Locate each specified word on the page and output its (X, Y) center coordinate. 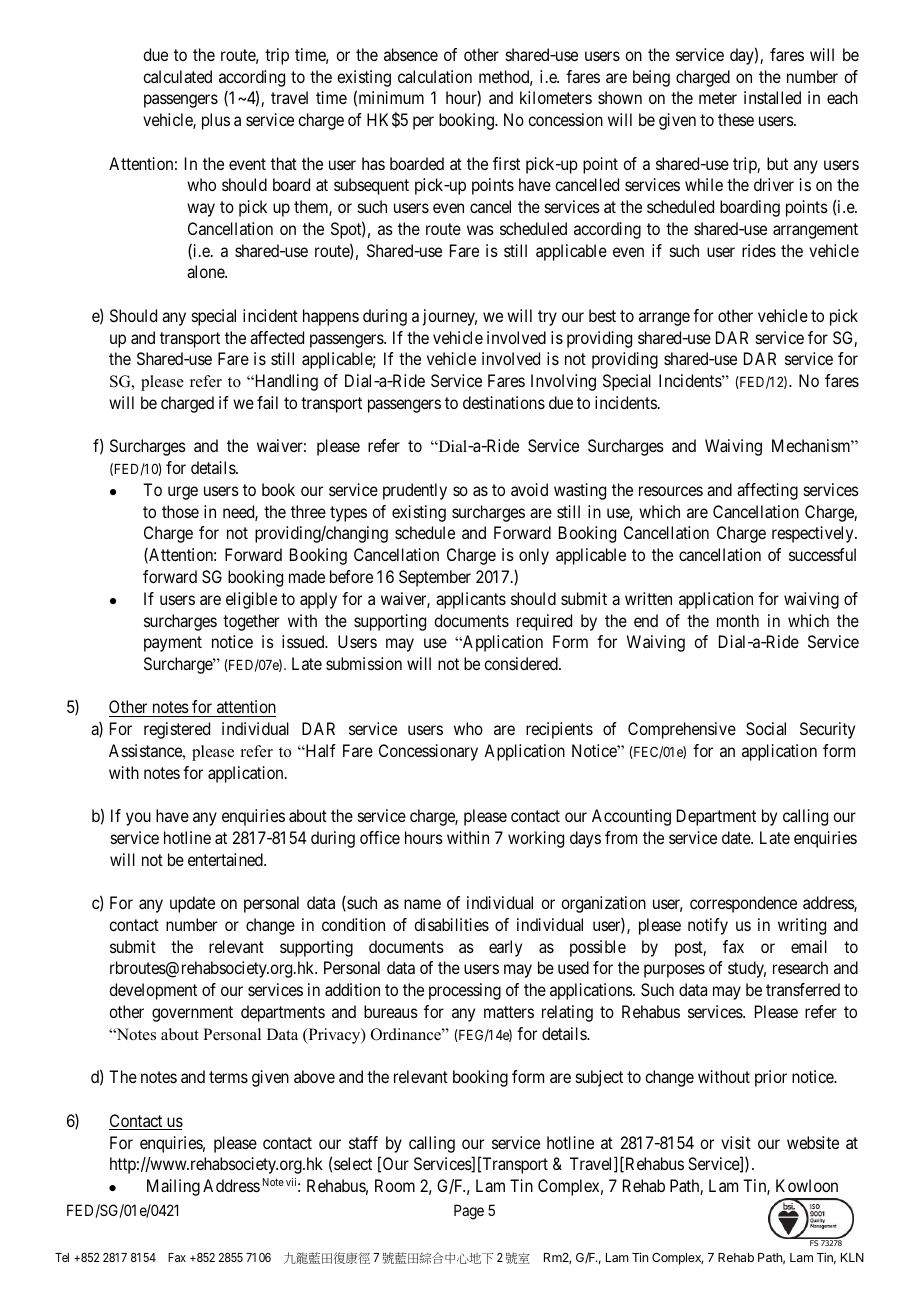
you (138, 819)
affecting (767, 491)
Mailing (173, 1187)
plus (216, 121)
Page (469, 1212)
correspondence (743, 904)
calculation (435, 76)
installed (772, 97)
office (380, 837)
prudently (415, 491)
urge (183, 493)
